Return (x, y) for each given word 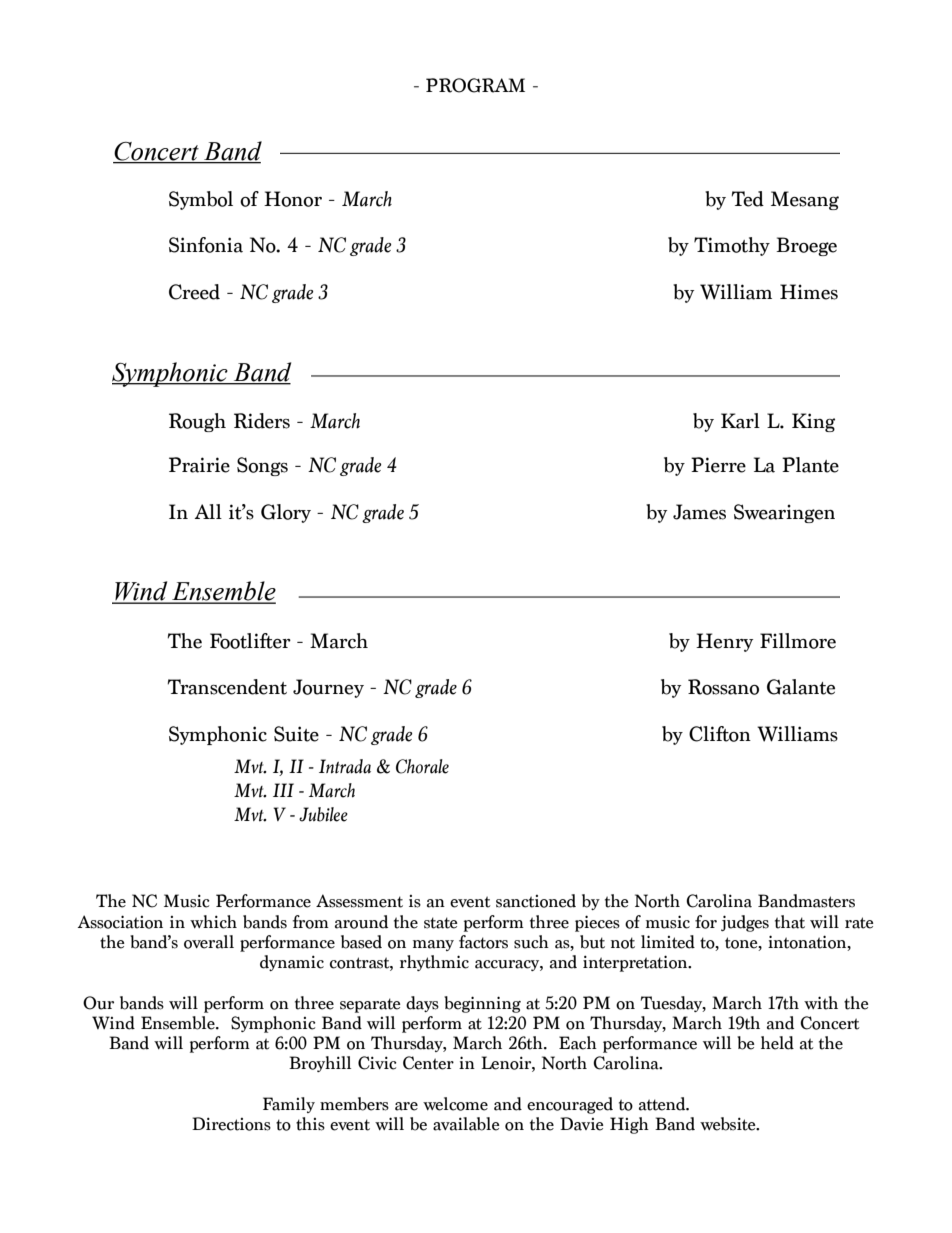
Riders (262, 421)
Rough (197, 422)
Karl (740, 421)
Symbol (201, 200)
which (213, 922)
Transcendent (227, 687)
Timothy (732, 246)
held (777, 1043)
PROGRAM (475, 85)
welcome (455, 1104)
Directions (231, 1124)
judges (745, 923)
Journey (328, 688)
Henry (724, 642)
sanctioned (536, 901)
